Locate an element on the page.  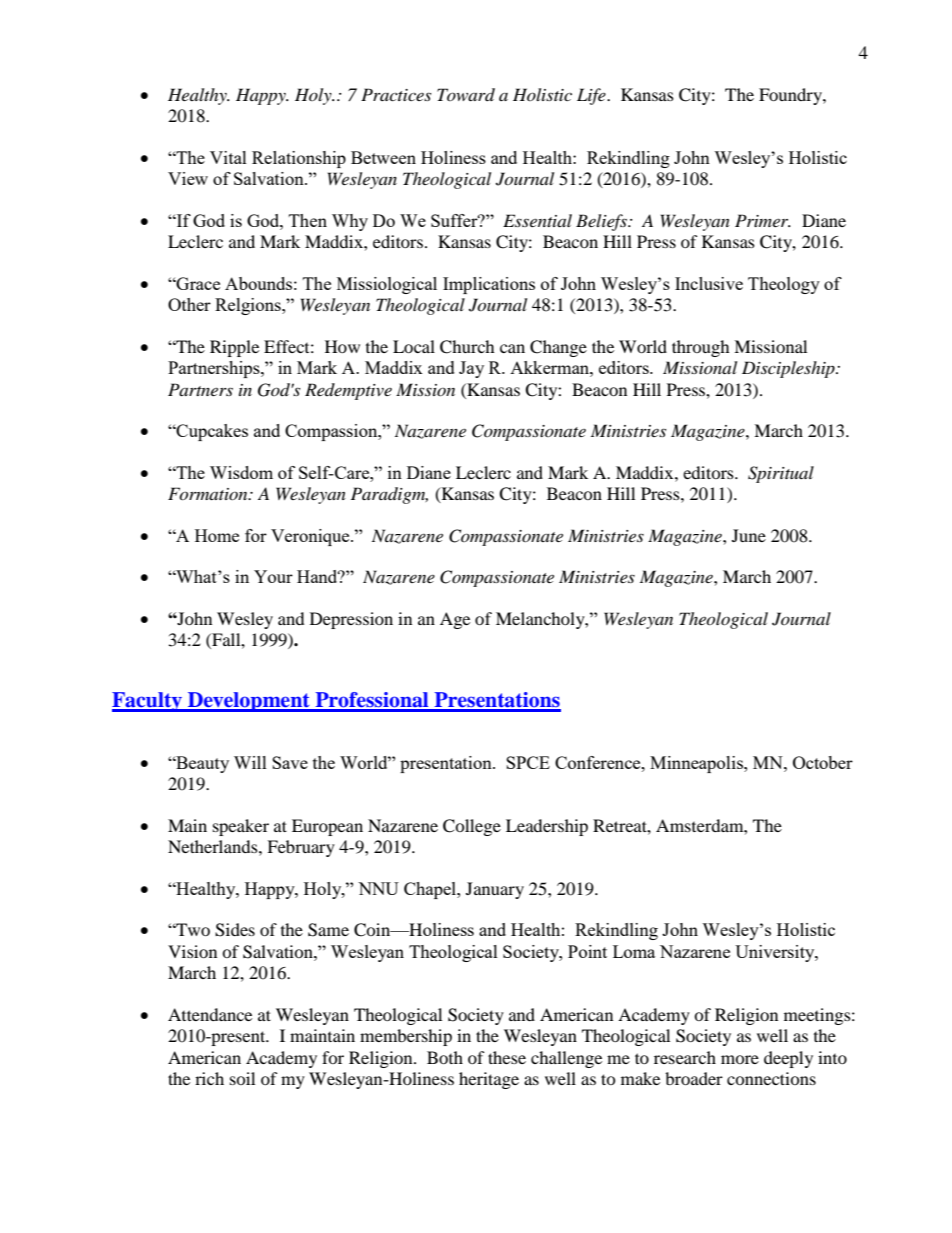
Minneapolis is located at coordinates (697, 764).
